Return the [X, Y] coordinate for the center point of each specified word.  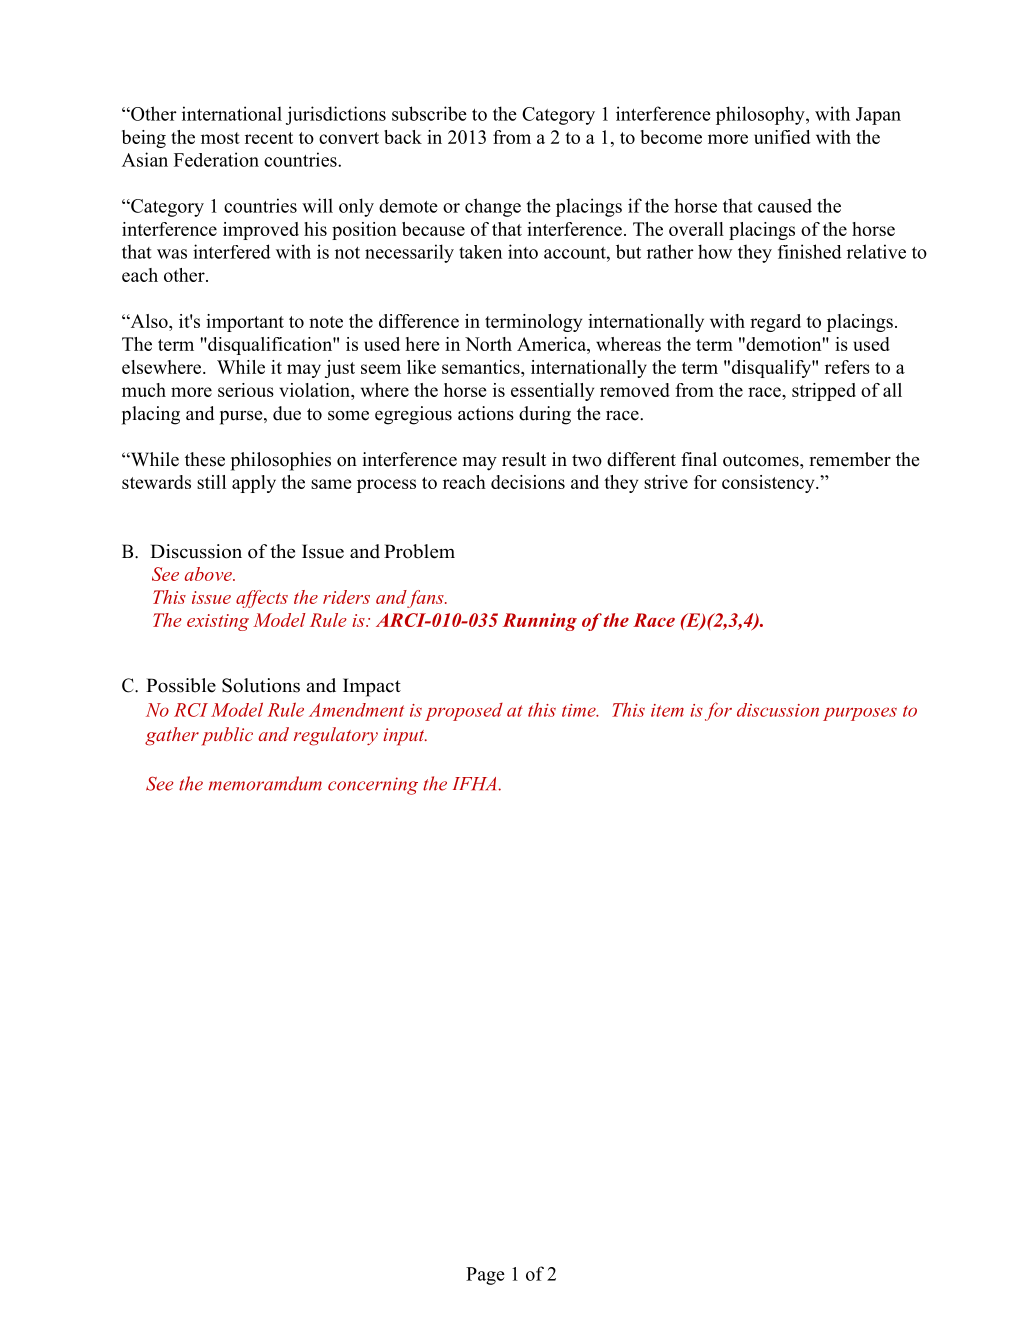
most [220, 138]
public [227, 736]
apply [254, 484]
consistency [769, 484]
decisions [528, 482]
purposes [860, 714]
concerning [373, 786]
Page [485, 1276]
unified [782, 137]
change [493, 207]
